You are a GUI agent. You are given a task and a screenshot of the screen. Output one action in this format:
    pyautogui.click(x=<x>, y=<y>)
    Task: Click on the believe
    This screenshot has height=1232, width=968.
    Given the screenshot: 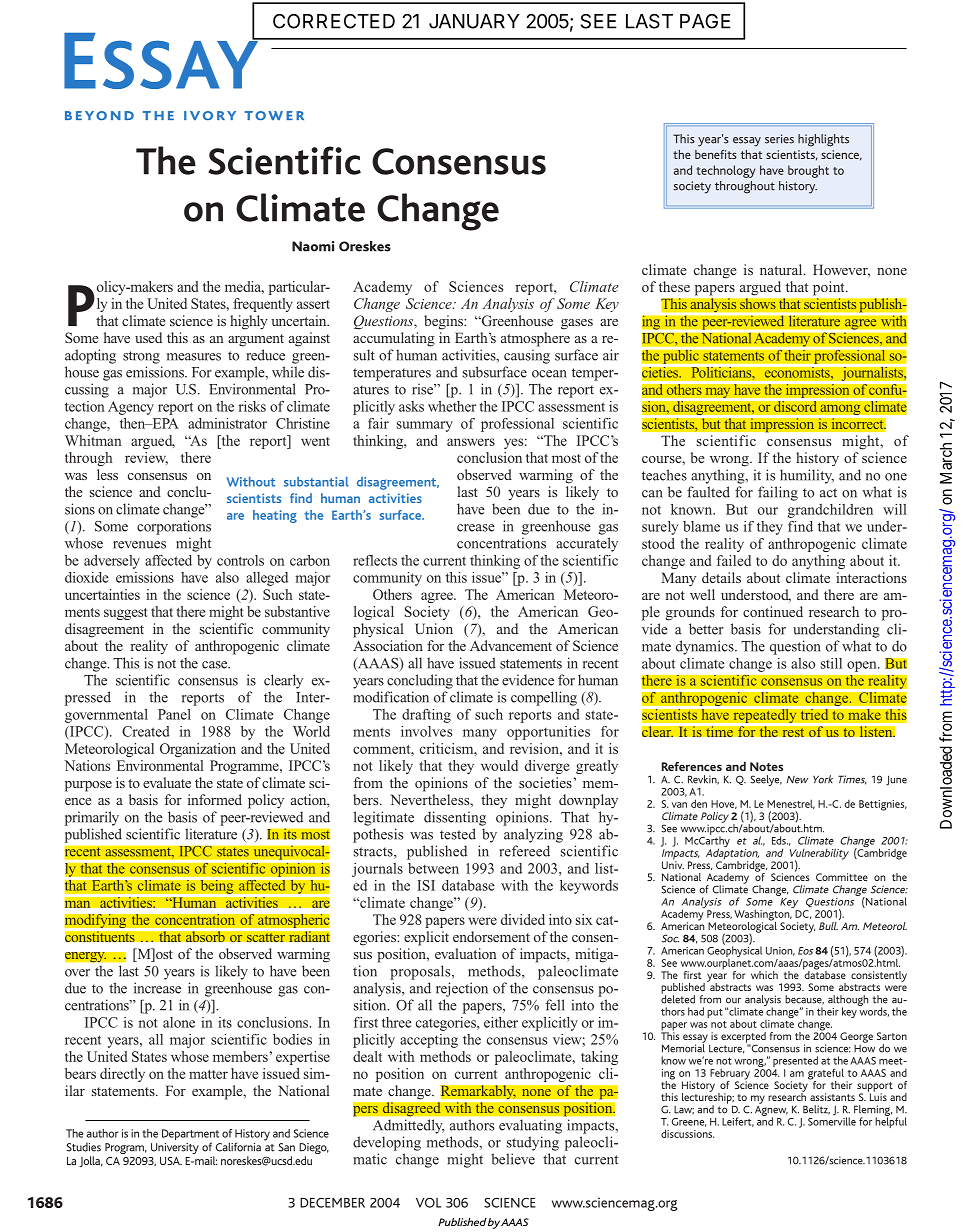 What is the action you would take?
    pyautogui.click(x=513, y=1159)
